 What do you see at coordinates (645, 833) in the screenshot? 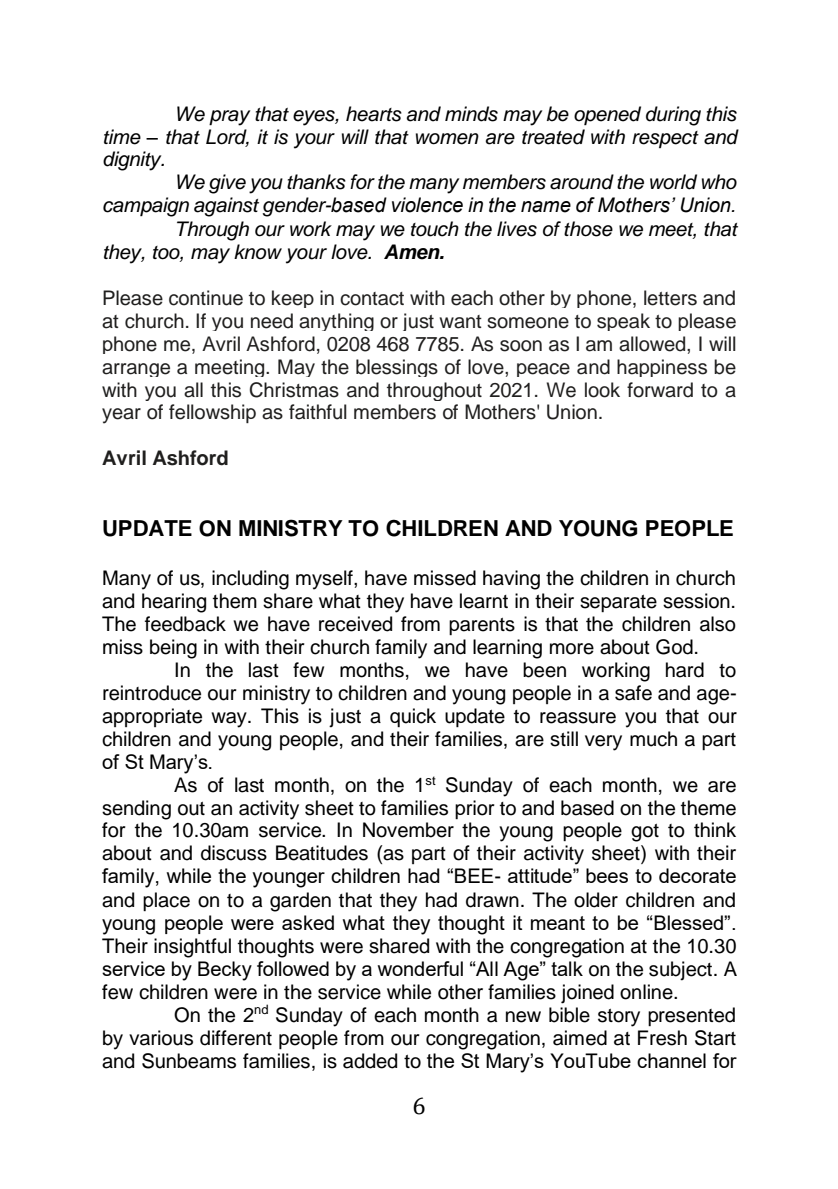
I see `got` at bounding box center [645, 833].
